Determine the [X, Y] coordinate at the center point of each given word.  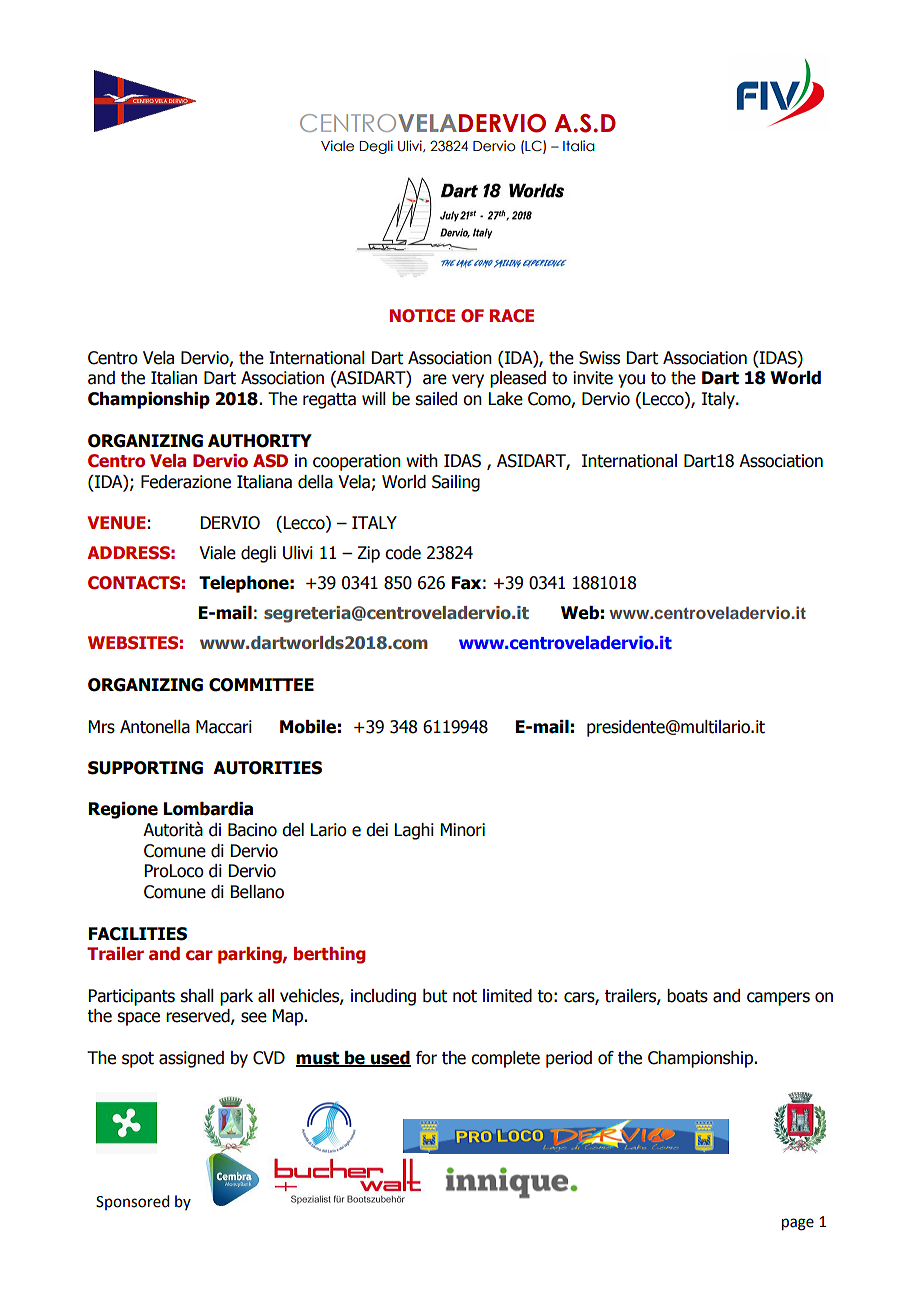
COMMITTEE [261, 685]
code [403, 553]
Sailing [456, 483]
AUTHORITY [260, 441]
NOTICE [422, 316]
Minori [463, 830]
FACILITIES [138, 934]
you [631, 381]
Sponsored [132, 1202]
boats [687, 996]
